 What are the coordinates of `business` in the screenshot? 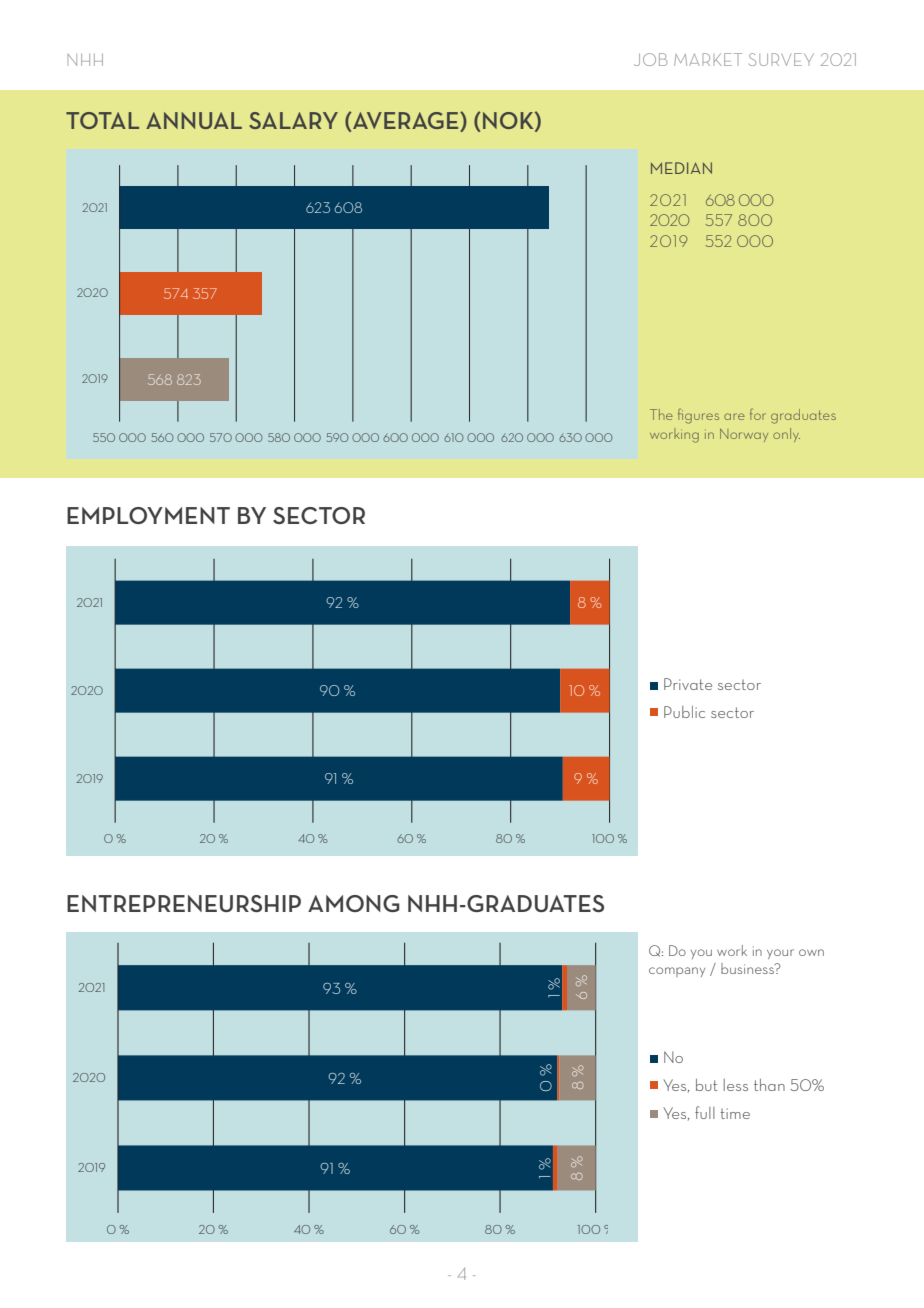 It's located at (748, 968).
